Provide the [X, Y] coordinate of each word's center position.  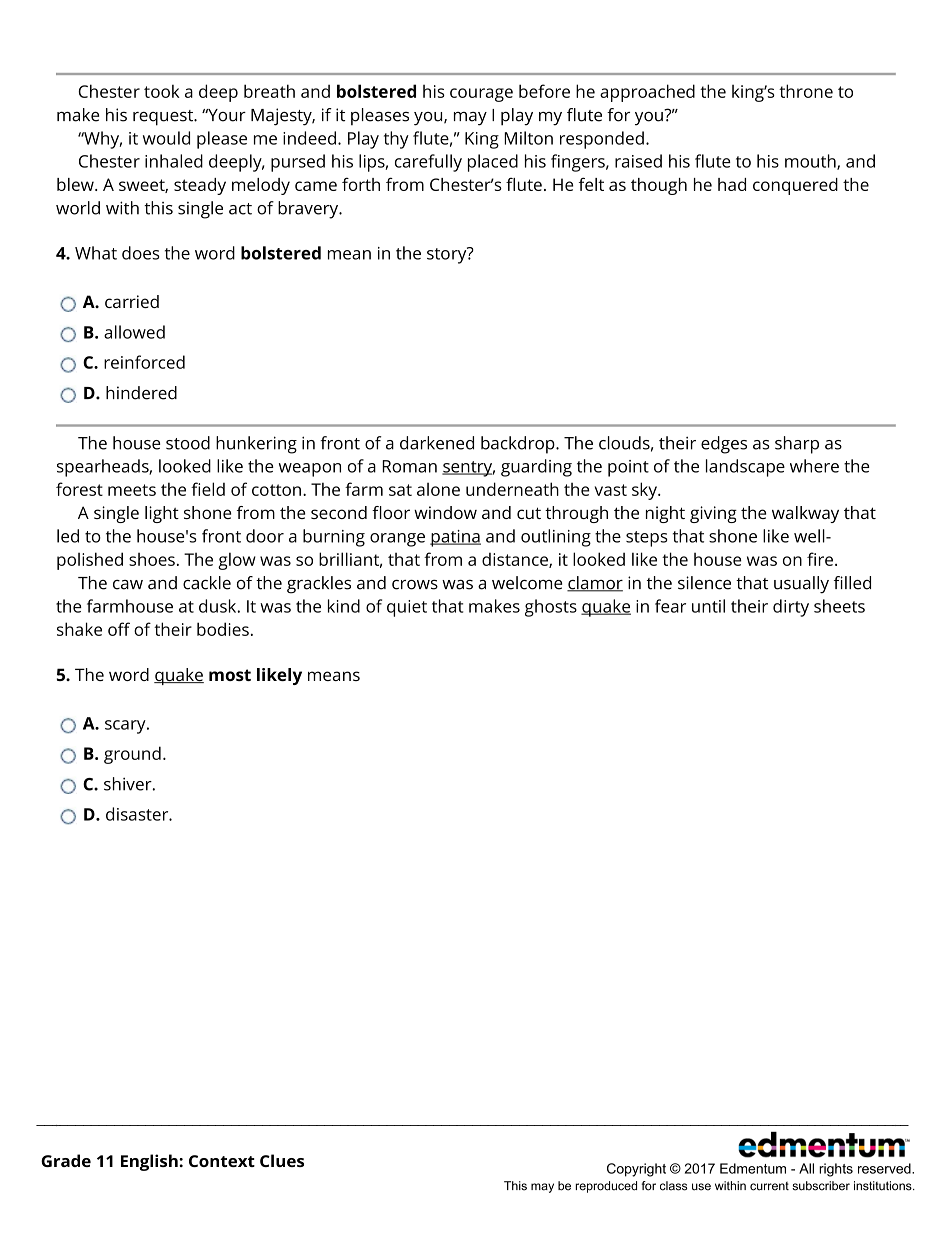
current [769, 1186]
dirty [791, 608]
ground [132, 755]
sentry [468, 469]
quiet [407, 608]
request [164, 118]
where [814, 466]
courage [481, 95]
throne [806, 91]
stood [188, 443]
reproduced [606, 1187]
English [150, 1162]
